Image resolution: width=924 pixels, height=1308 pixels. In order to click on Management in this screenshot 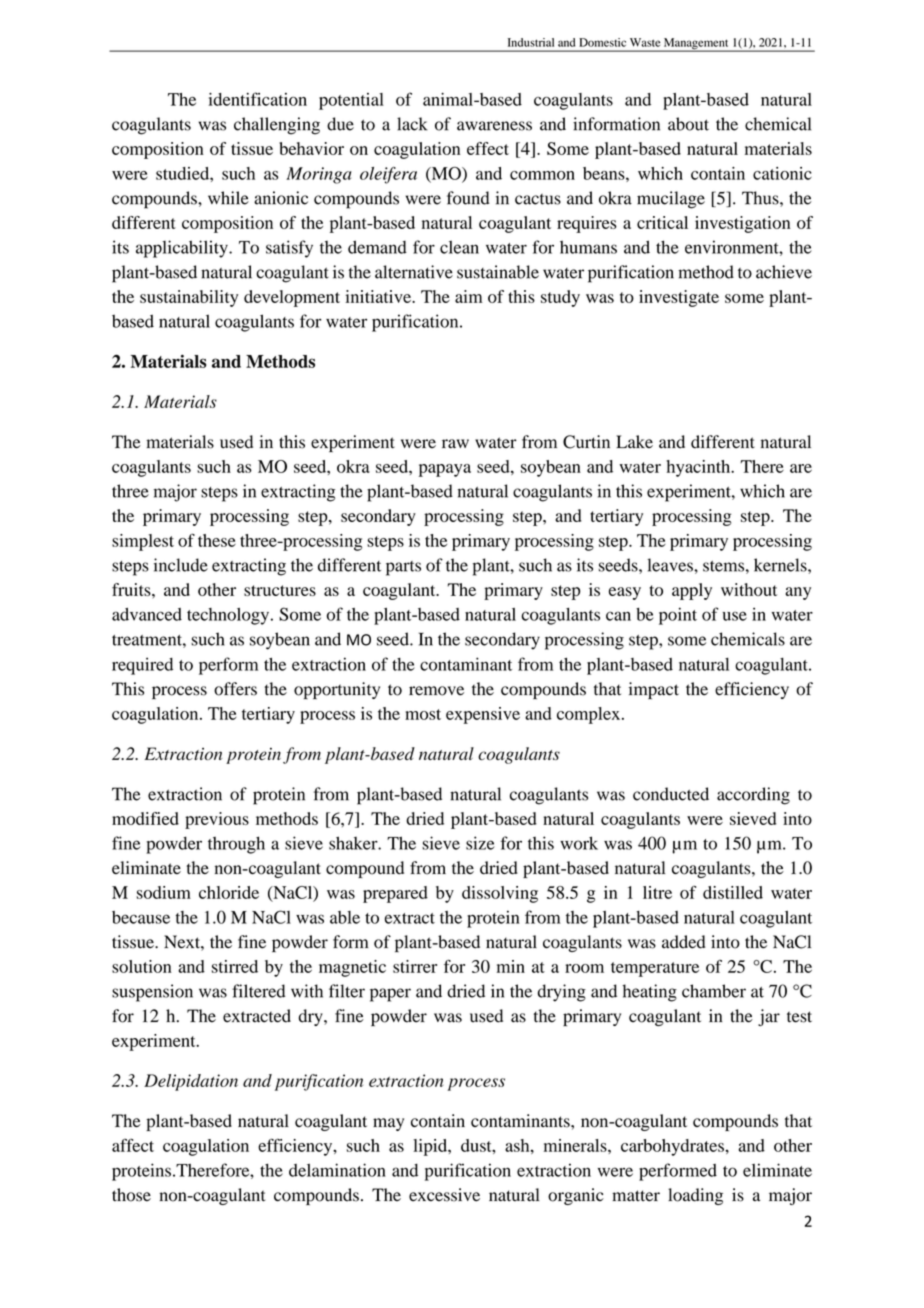, I will do `click(696, 45)`.
